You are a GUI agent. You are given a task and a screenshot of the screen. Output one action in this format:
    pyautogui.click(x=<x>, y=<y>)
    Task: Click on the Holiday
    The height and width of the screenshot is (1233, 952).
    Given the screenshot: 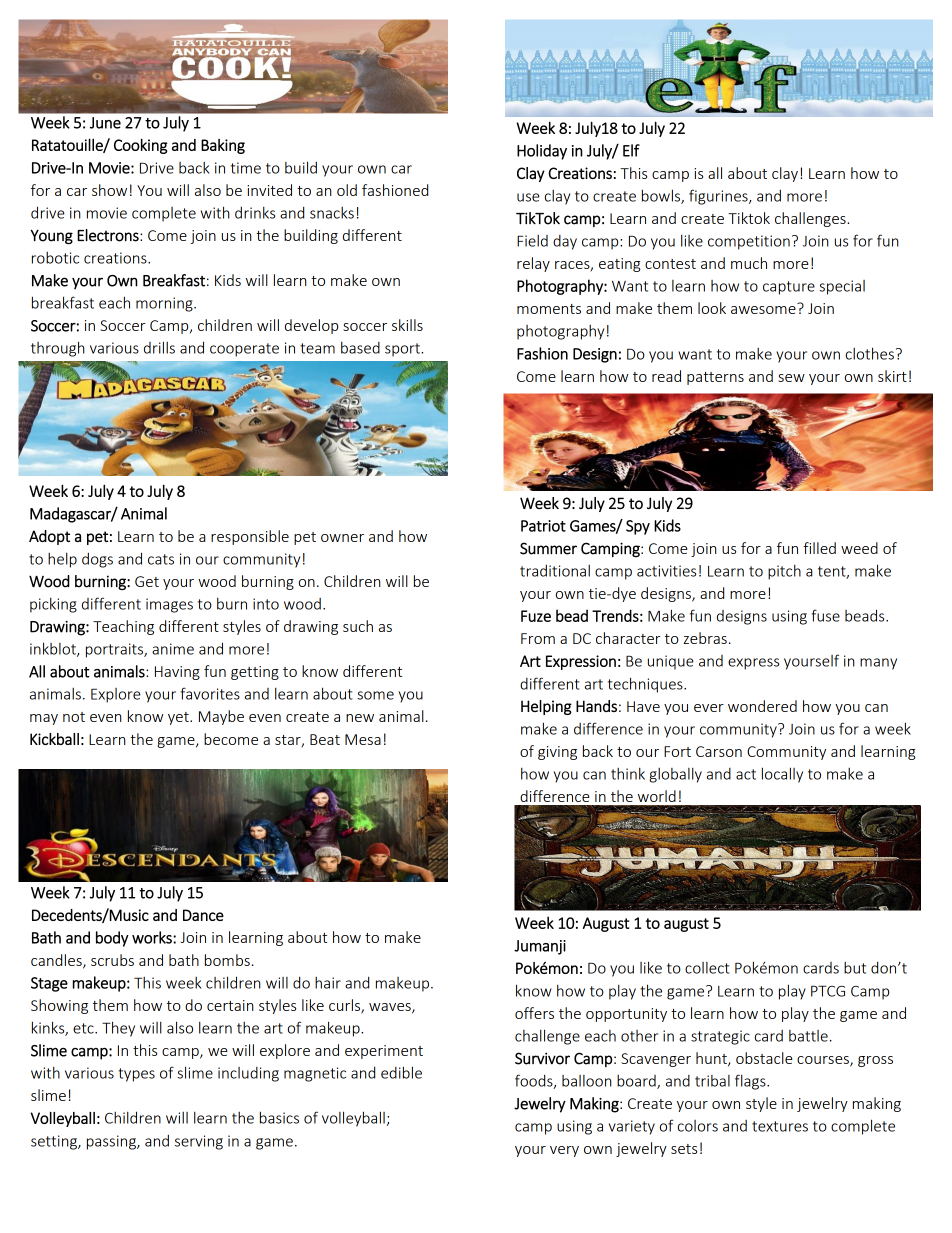 What is the action you would take?
    pyautogui.click(x=542, y=152)
